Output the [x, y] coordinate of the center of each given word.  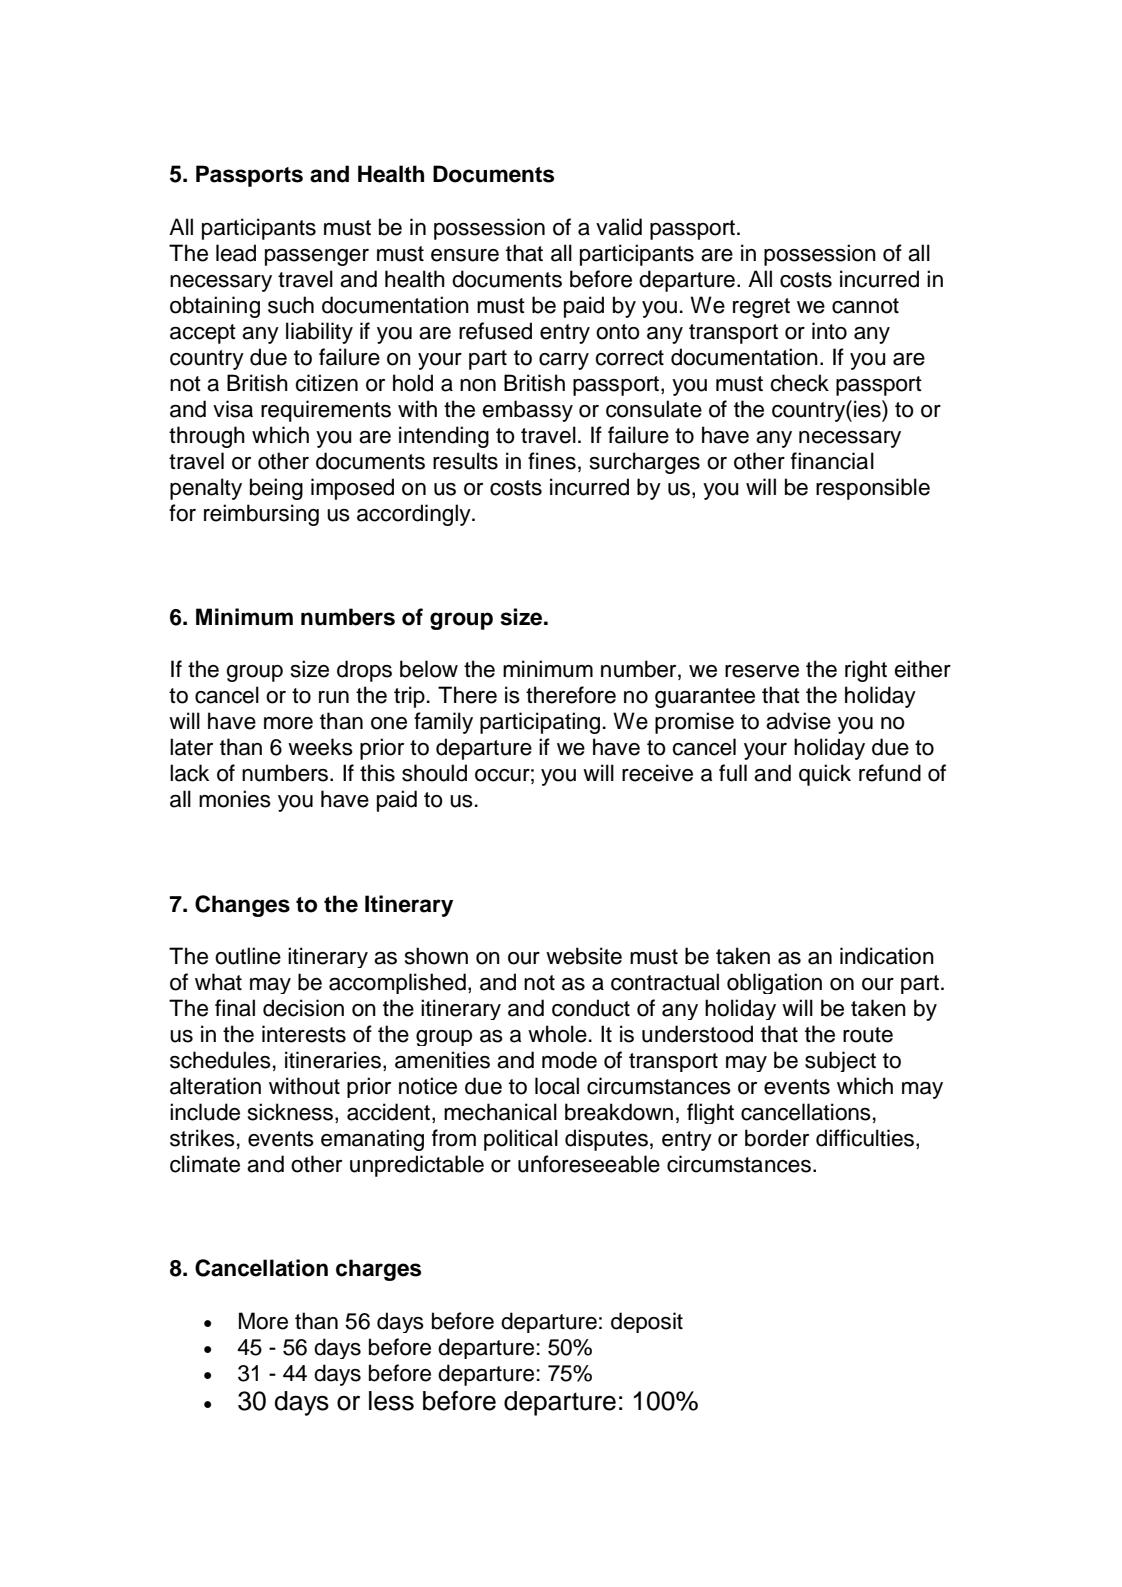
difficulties [866, 1139]
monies [235, 799]
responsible [873, 489]
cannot [865, 306]
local [557, 1086]
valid [619, 227]
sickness [292, 1113]
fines [552, 461]
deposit [647, 1322]
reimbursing [261, 515]
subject [840, 1061]
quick [825, 775]
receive [657, 773]
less [391, 1401]
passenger [317, 257]
